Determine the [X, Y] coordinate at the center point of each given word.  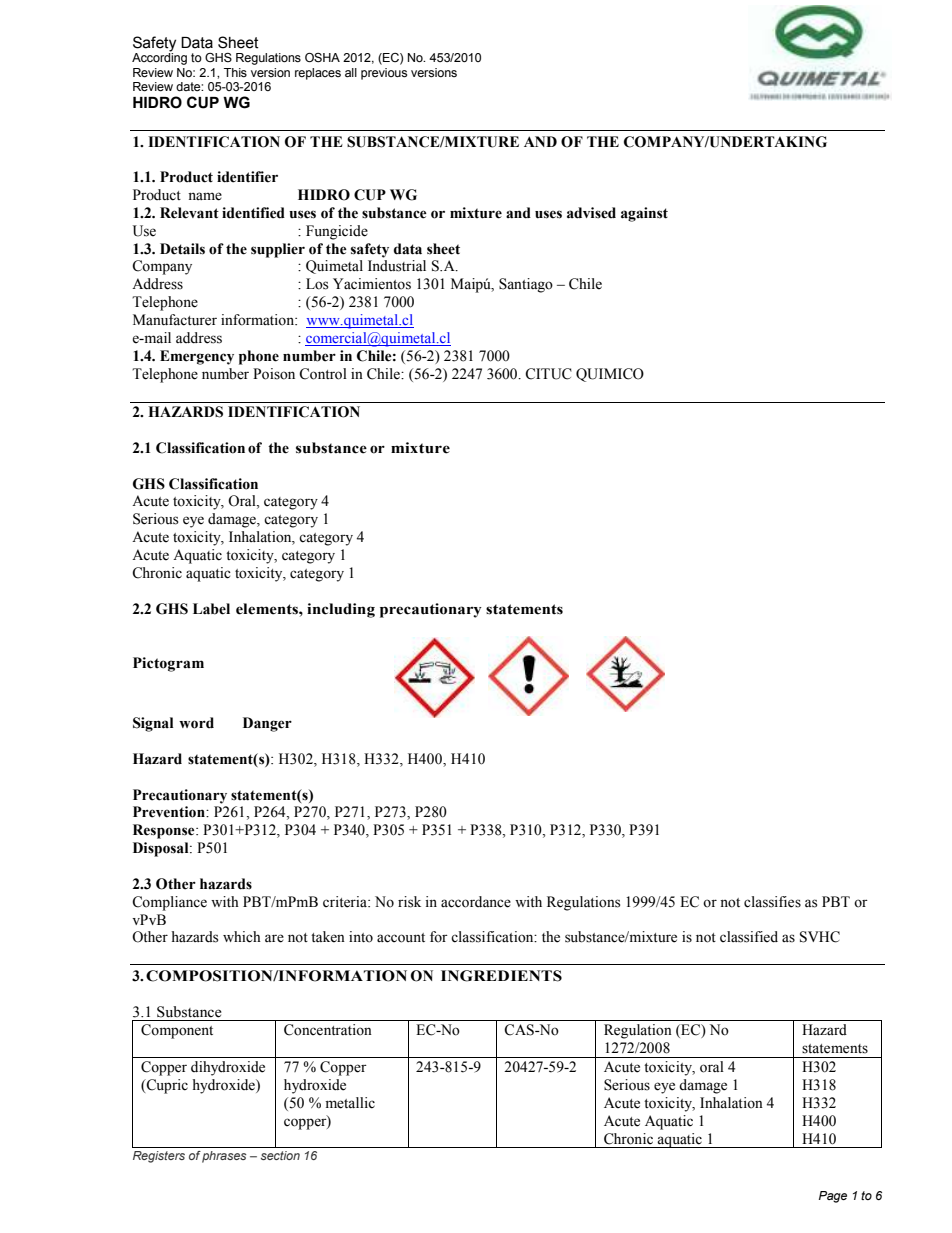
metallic [350, 1103]
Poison [274, 374]
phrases [224, 1157]
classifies [772, 902]
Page [833, 1197]
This [235, 73]
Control [323, 374]
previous [384, 74]
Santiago [526, 285]
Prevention [170, 812]
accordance [476, 902]
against [644, 214]
